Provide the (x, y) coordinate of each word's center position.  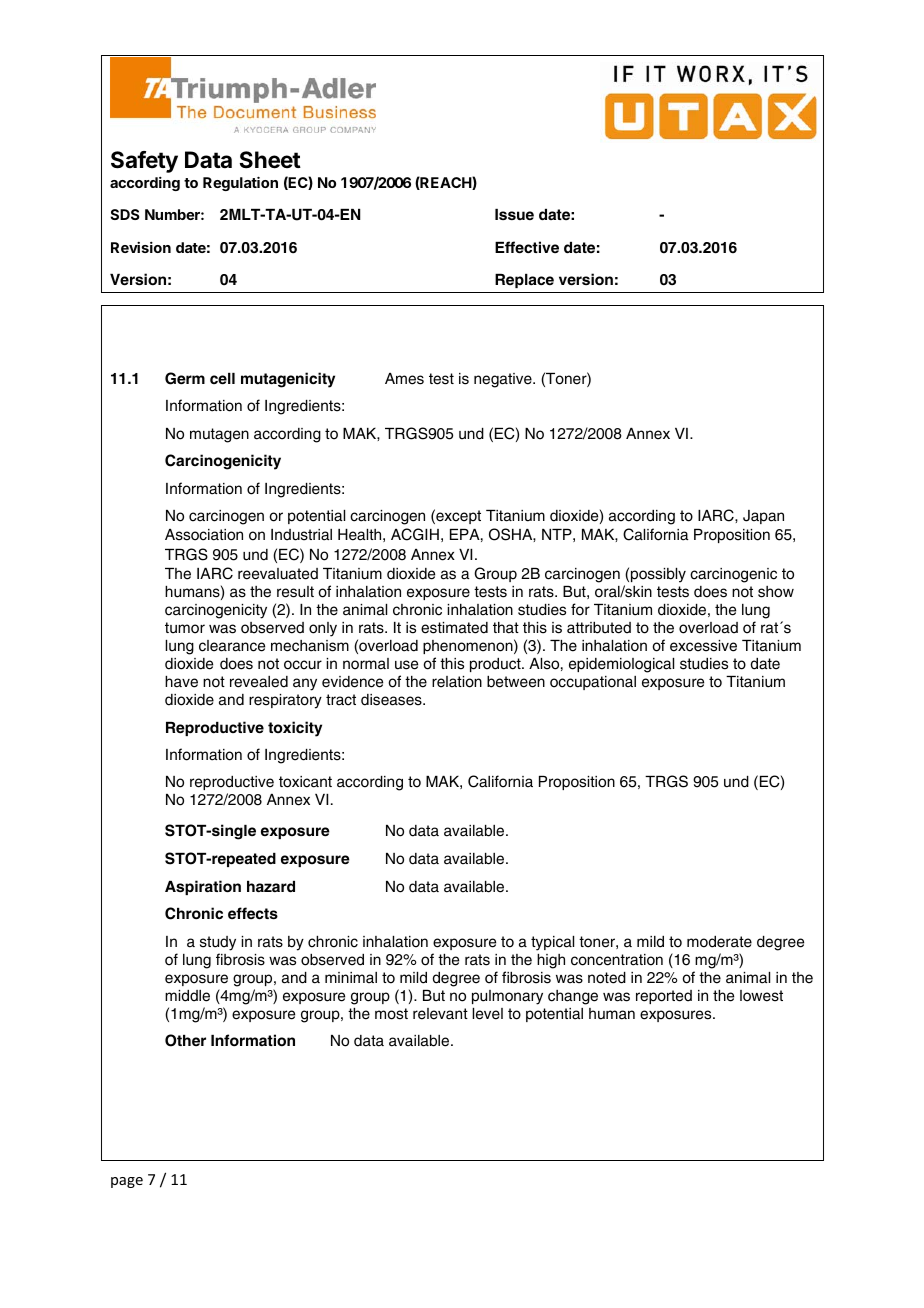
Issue (514, 214)
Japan (763, 517)
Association (204, 535)
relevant (440, 1014)
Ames (404, 379)
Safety (144, 162)
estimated (454, 628)
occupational (593, 683)
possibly (658, 575)
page (127, 1182)
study (218, 943)
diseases (392, 700)
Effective (527, 247)
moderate (719, 942)
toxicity (295, 729)
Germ (185, 378)
